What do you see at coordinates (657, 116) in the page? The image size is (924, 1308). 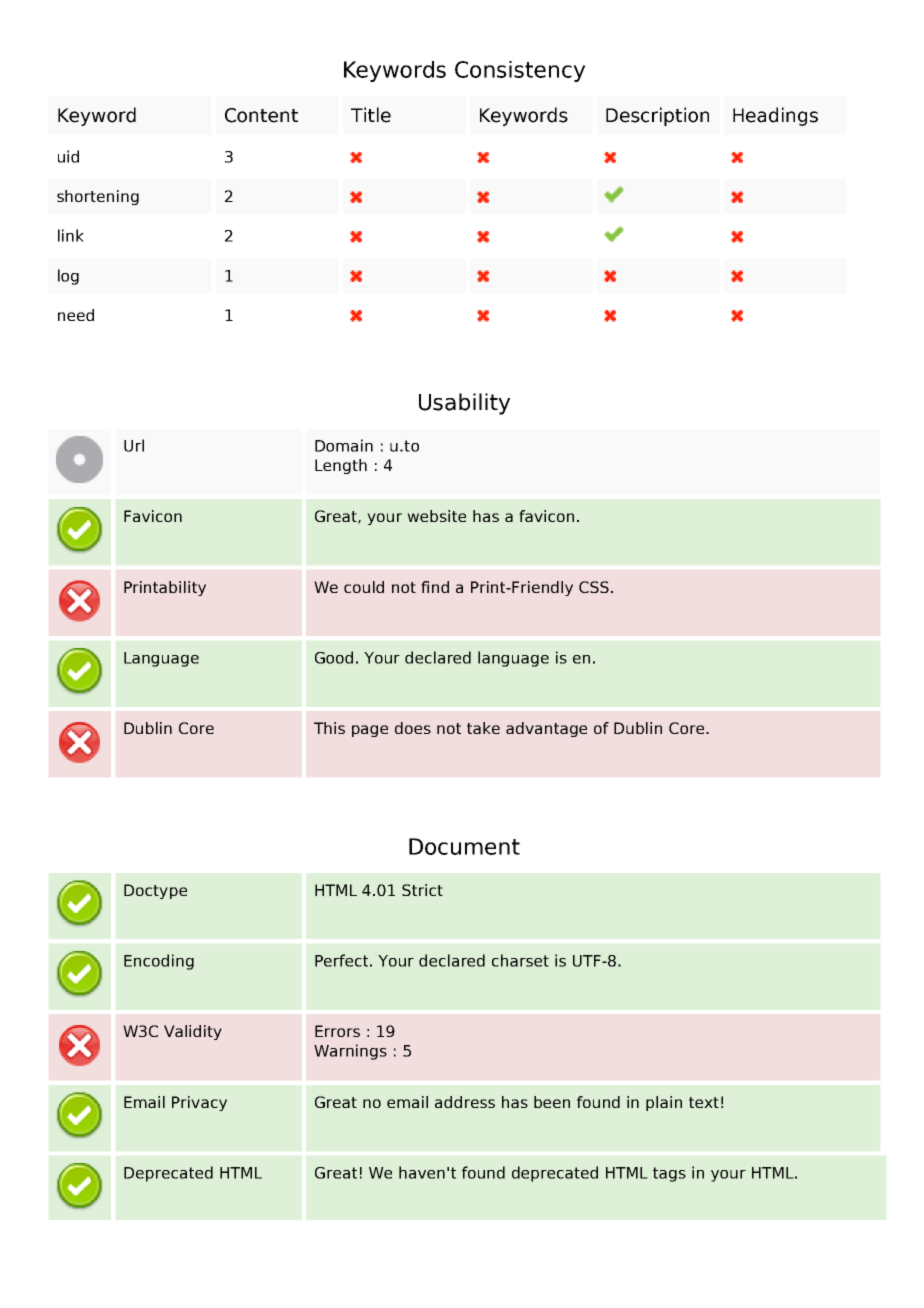 I see `Description` at bounding box center [657, 116].
